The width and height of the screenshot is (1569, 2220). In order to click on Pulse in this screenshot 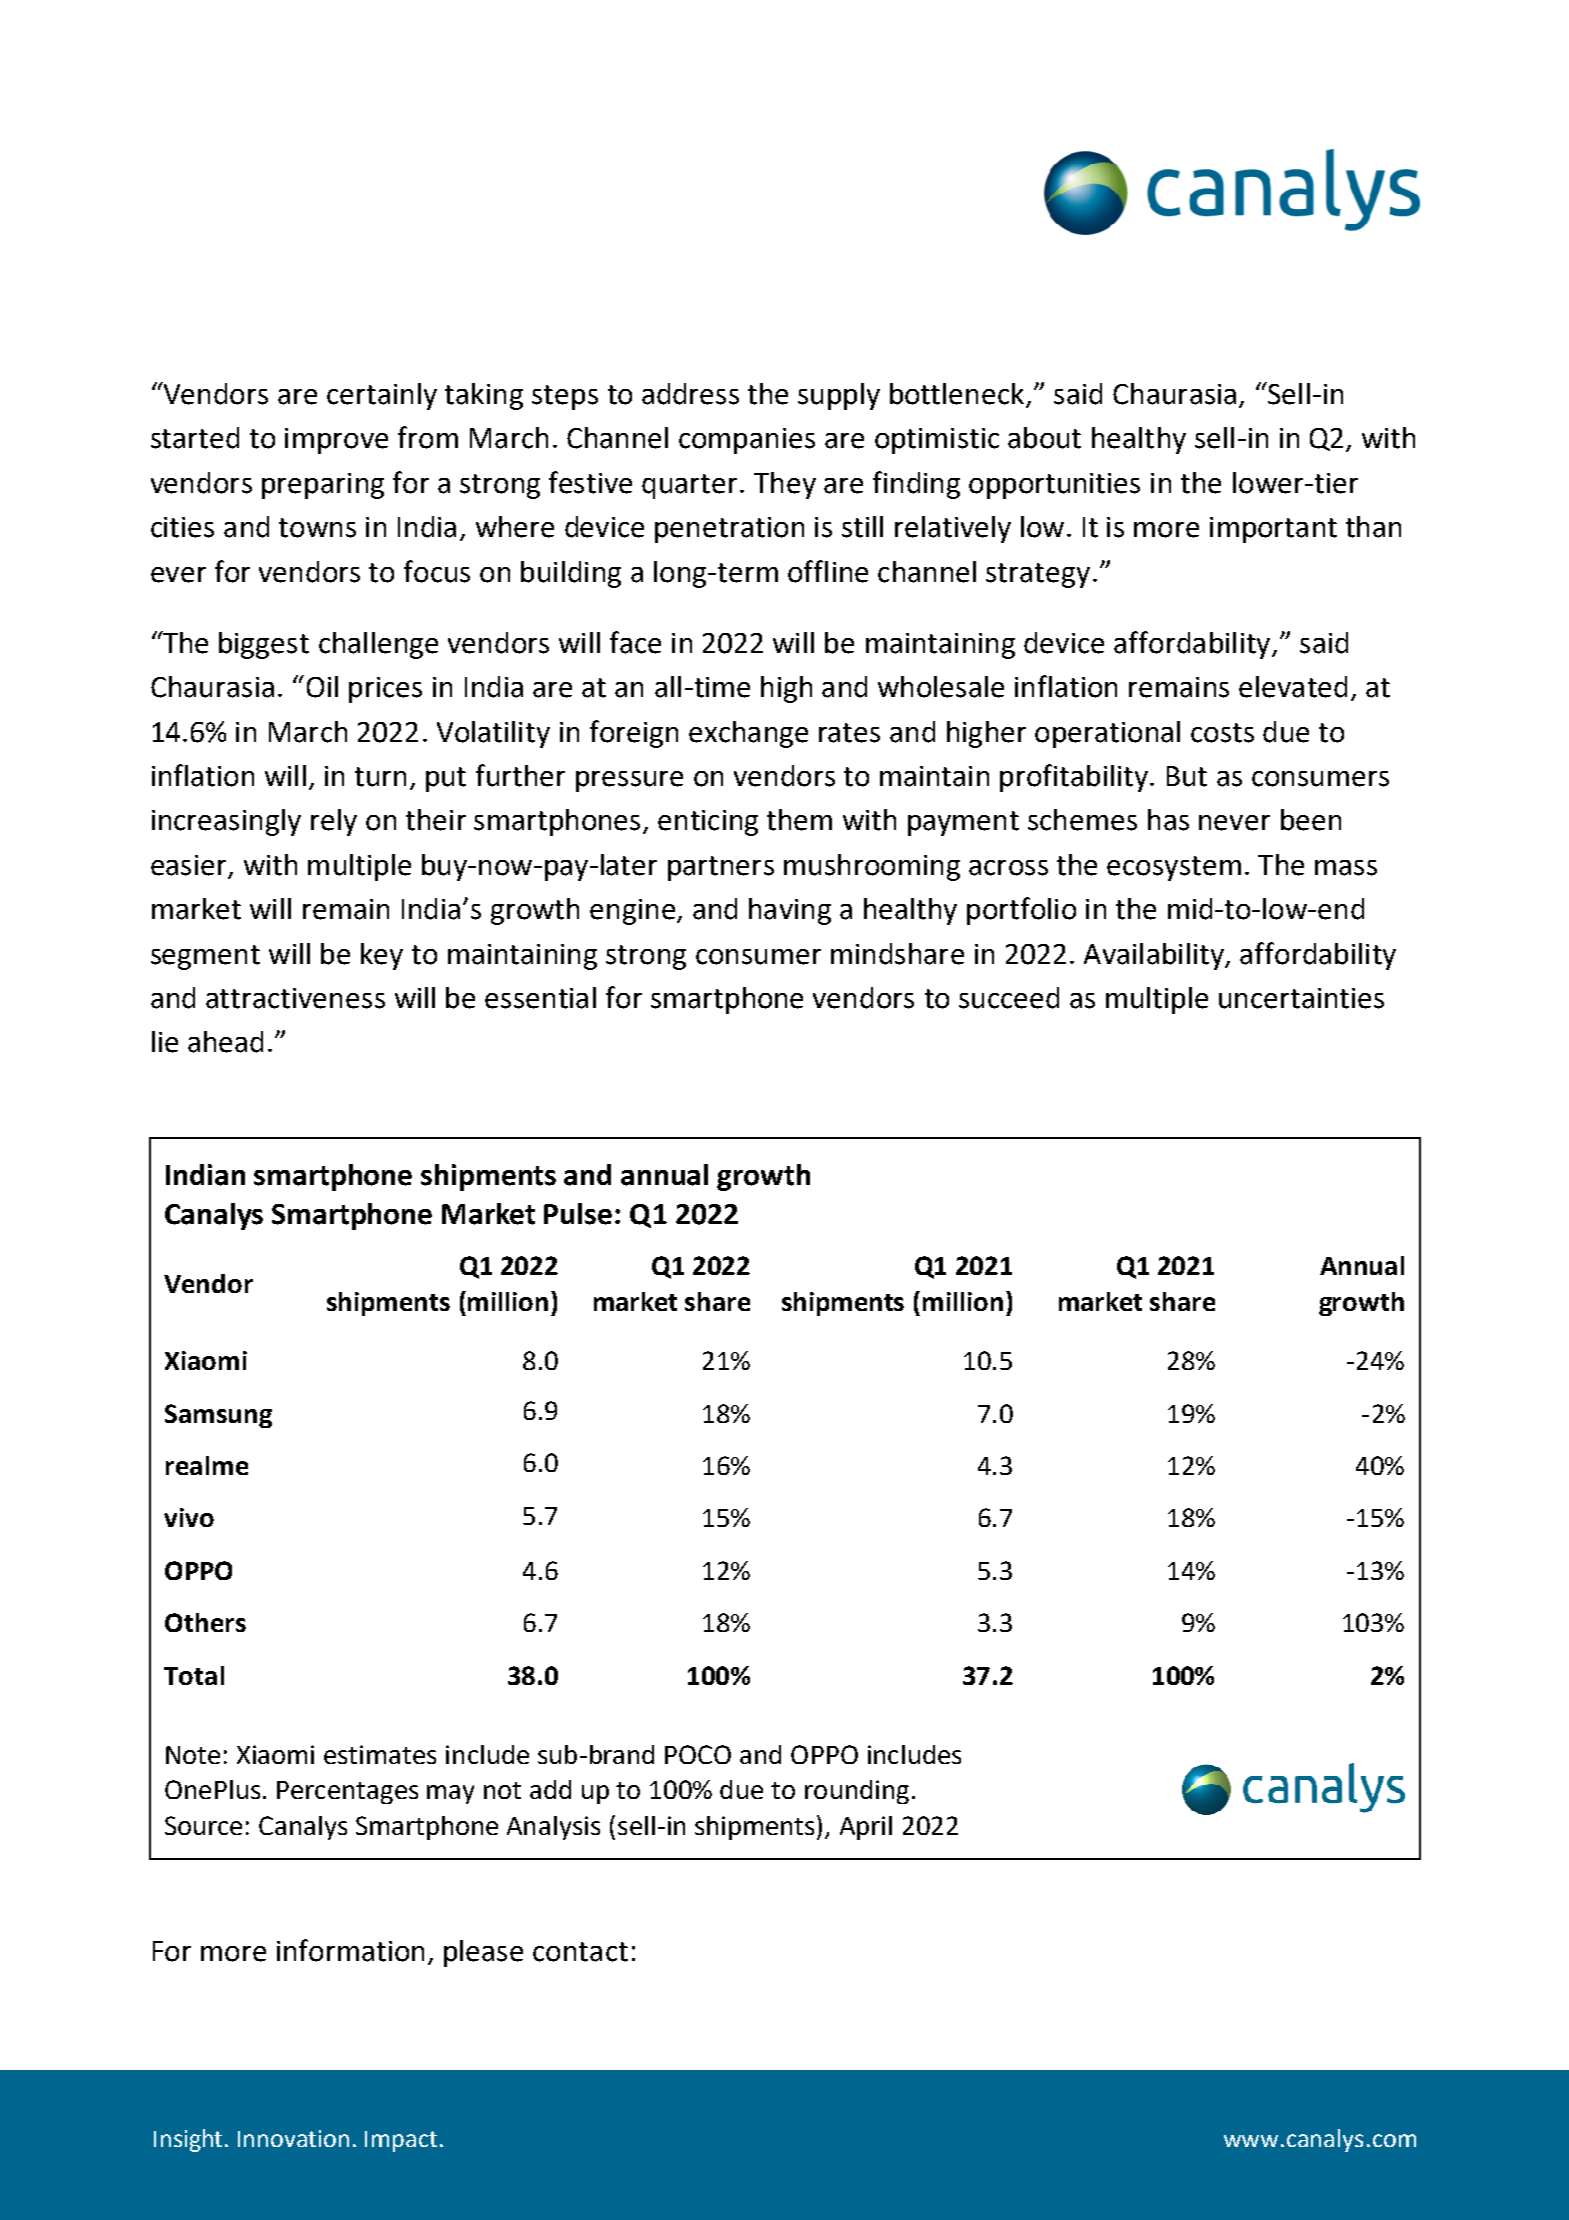, I will do `click(578, 1214)`.
